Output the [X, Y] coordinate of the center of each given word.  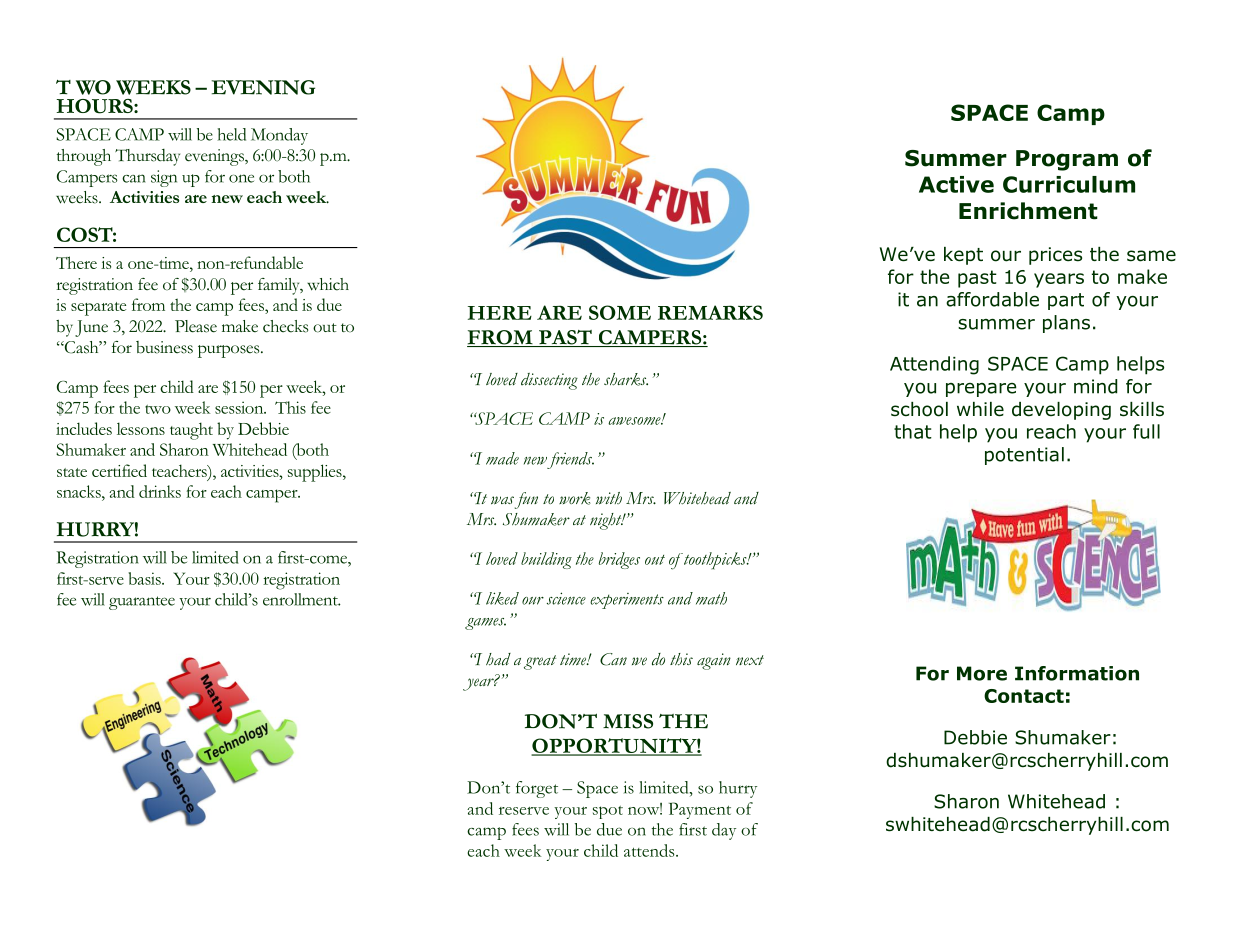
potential [1024, 456]
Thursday [147, 157]
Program [1067, 160]
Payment [700, 810]
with [609, 498]
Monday [279, 136]
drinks [160, 491]
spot [608, 812]
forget [537, 789]
